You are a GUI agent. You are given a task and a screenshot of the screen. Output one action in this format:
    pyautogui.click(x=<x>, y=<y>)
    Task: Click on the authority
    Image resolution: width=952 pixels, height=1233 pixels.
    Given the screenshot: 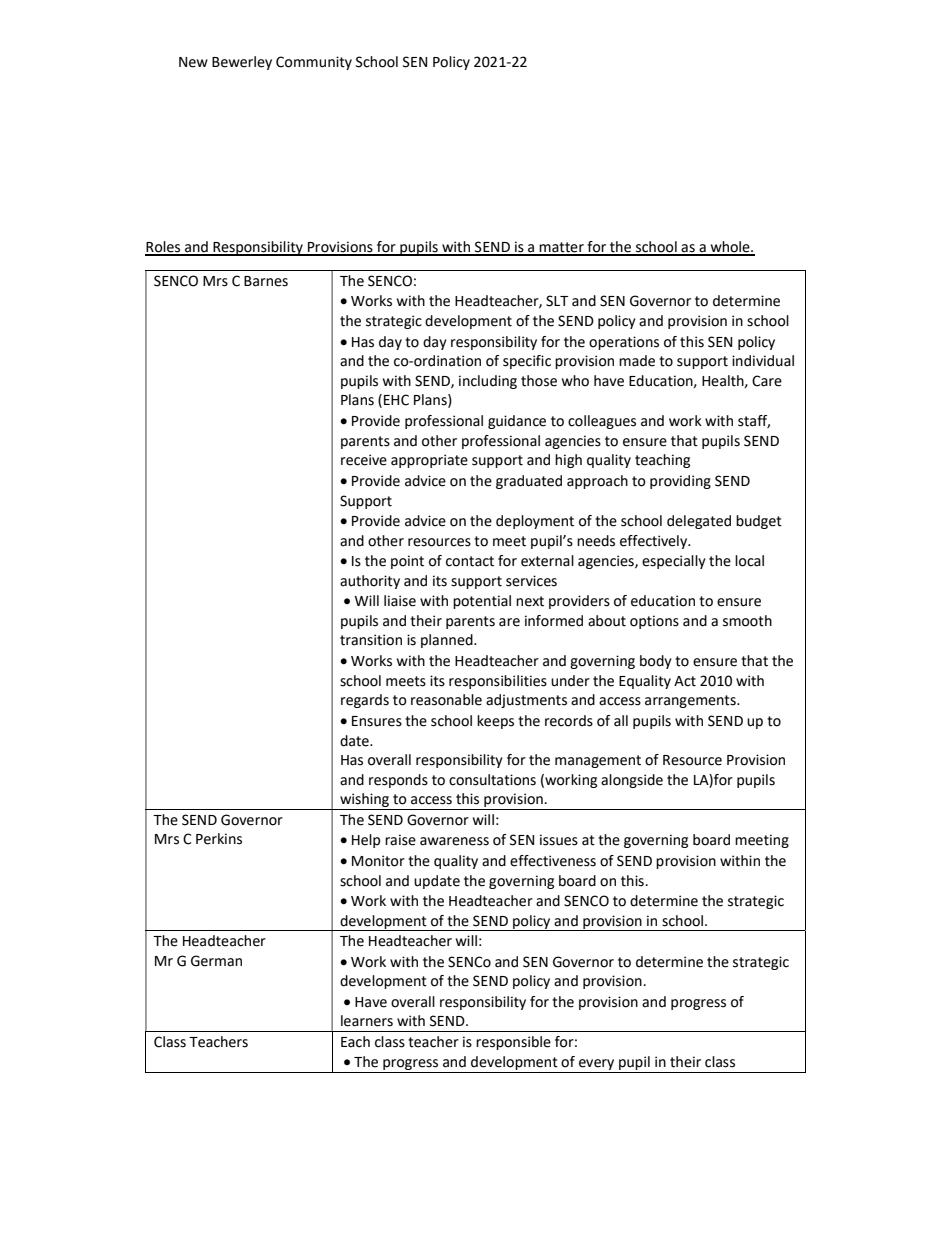 What is the action you would take?
    pyautogui.click(x=370, y=582)
